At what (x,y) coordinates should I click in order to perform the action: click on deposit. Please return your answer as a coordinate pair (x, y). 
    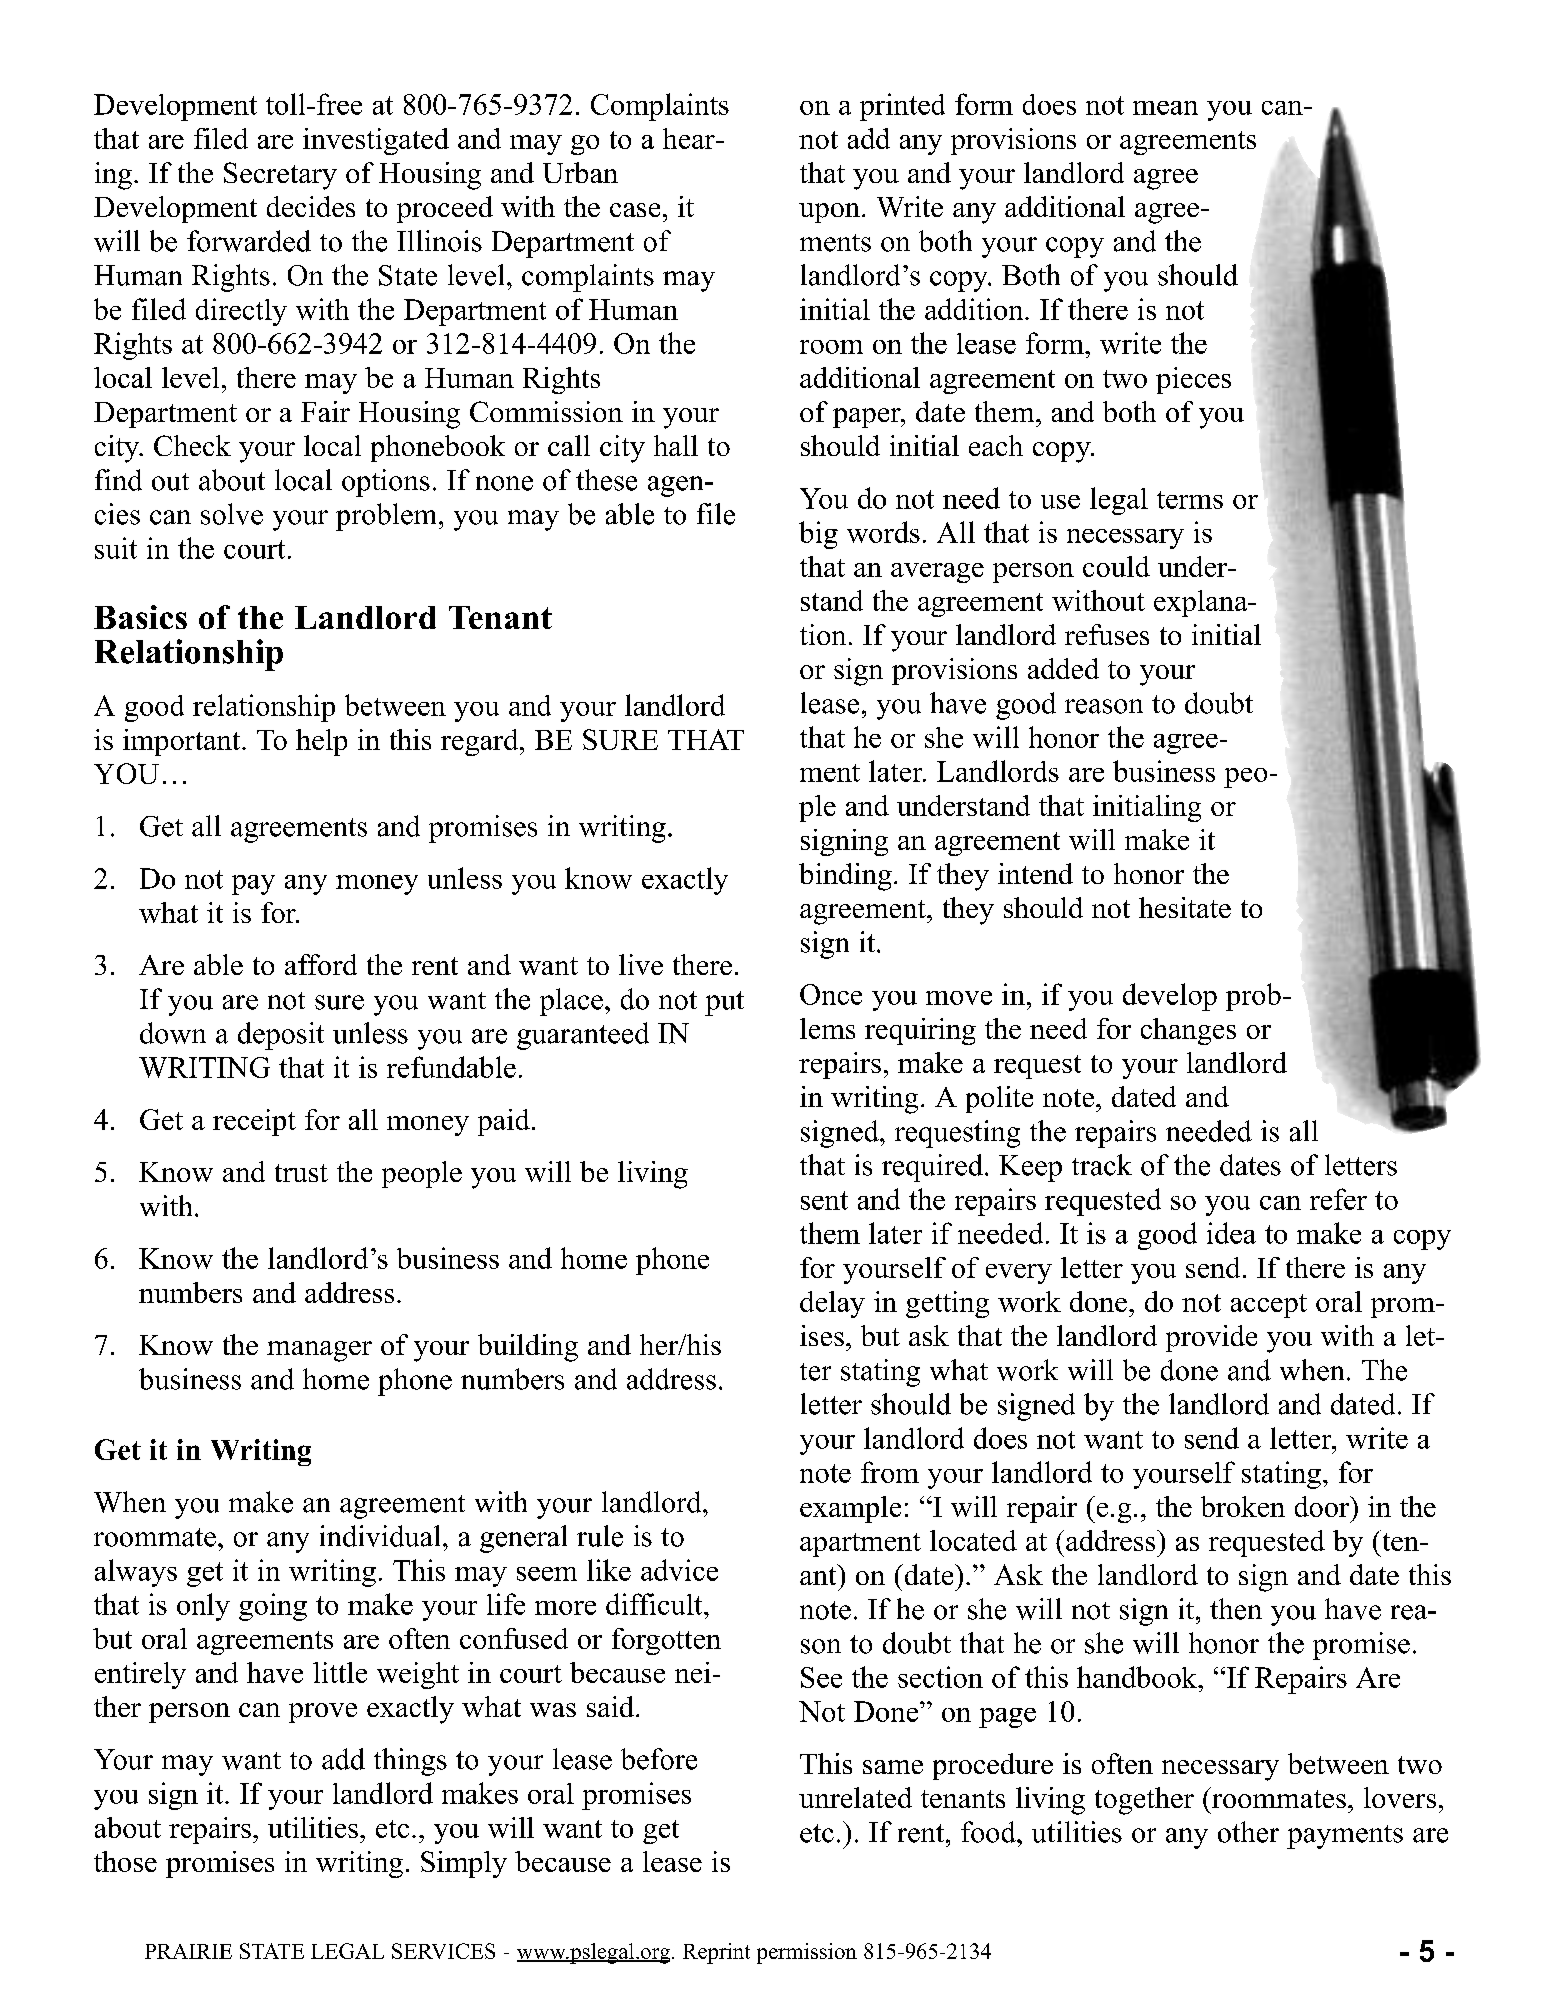
    Looking at the image, I should click on (281, 1036).
